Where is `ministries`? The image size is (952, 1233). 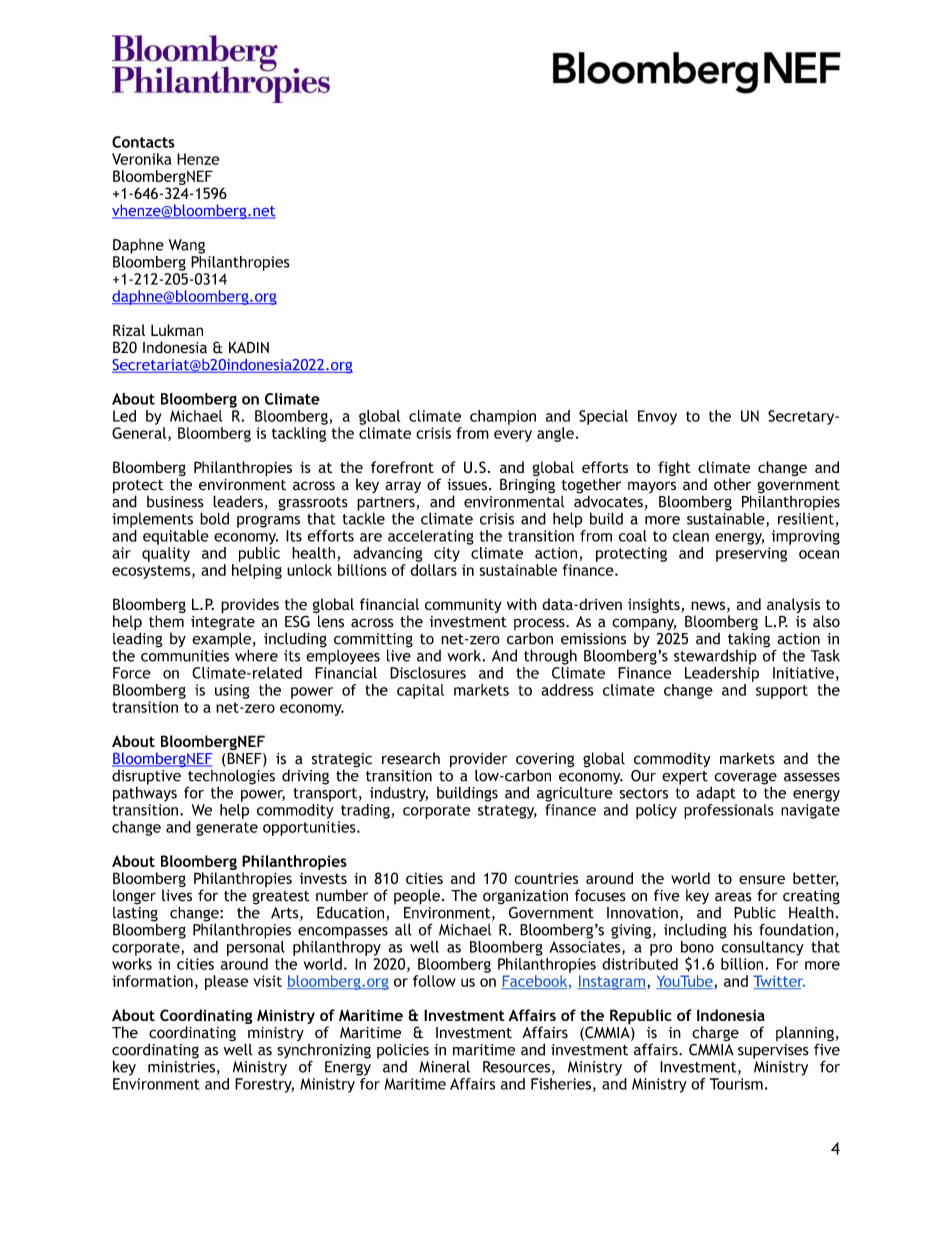 ministries is located at coordinates (181, 1067).
